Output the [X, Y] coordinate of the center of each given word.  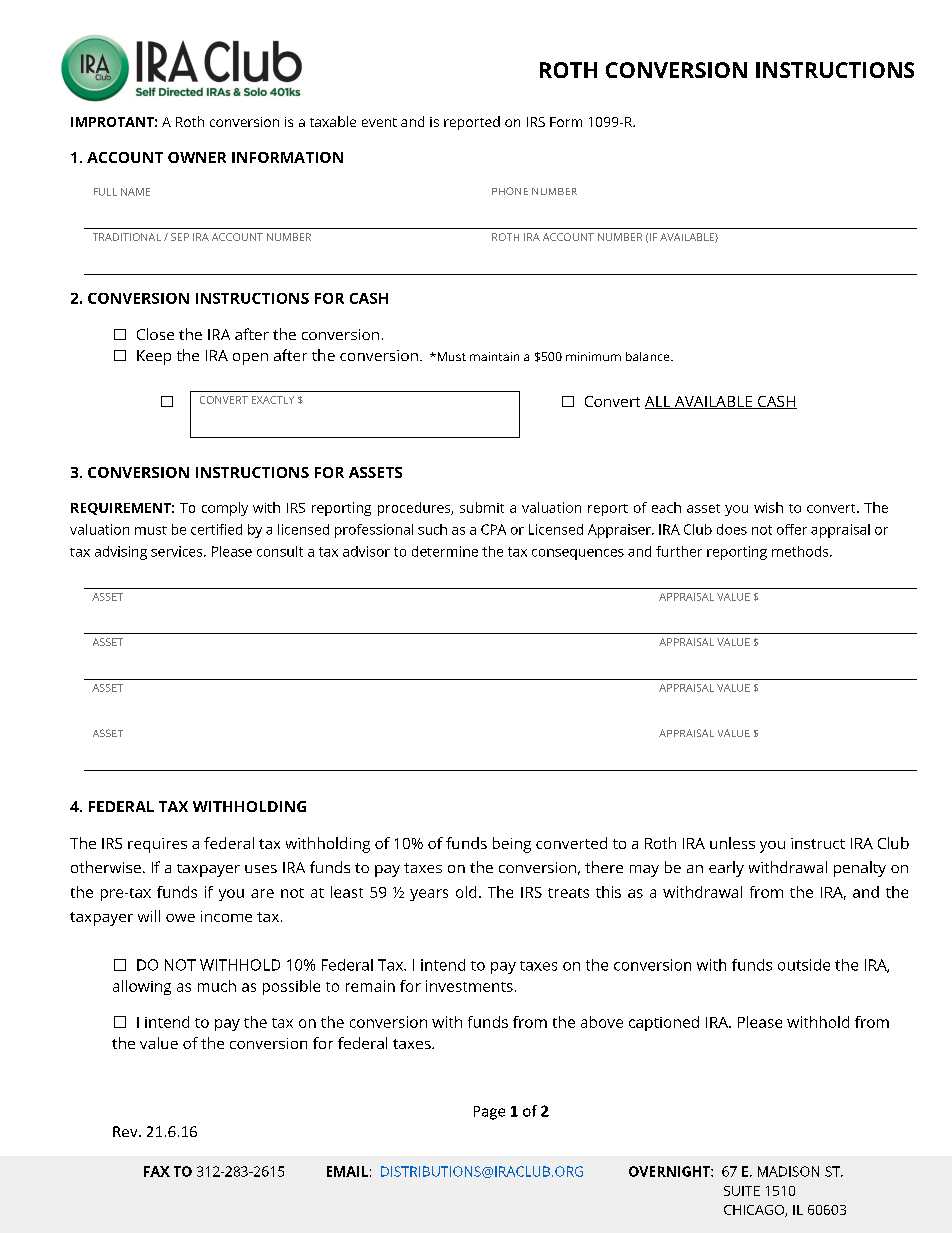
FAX [157, 1171]
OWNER [197, 157]
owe [180, 918]
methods [801, 551]
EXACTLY [273, 400]
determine [445, 551]
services [178, 551]
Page [489, 1113]
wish [768, 507]
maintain [494, 356]
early [726, 869]
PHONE [510, 191]
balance [649, 356]
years [429, 895]
